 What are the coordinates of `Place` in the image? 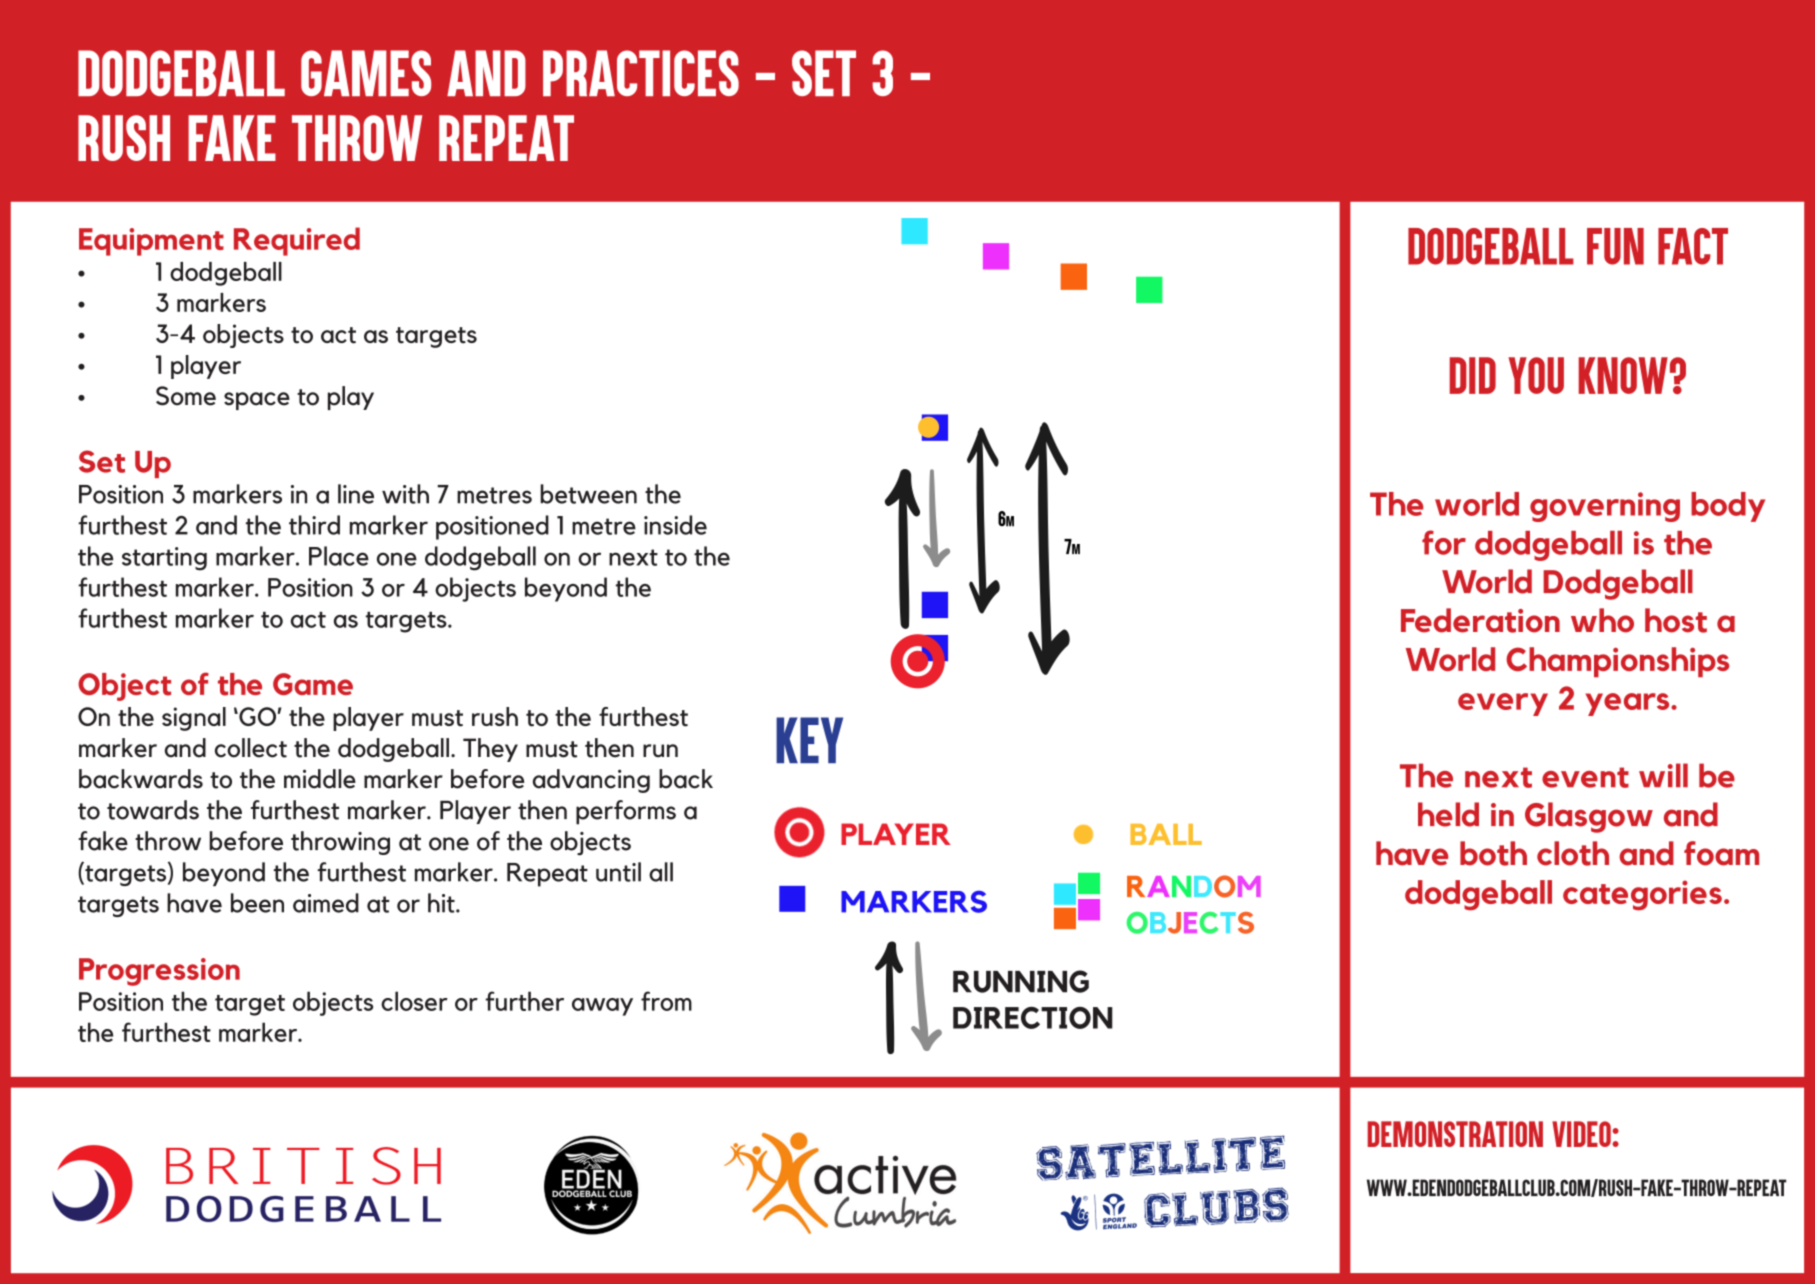 It's located at (339, 556).
